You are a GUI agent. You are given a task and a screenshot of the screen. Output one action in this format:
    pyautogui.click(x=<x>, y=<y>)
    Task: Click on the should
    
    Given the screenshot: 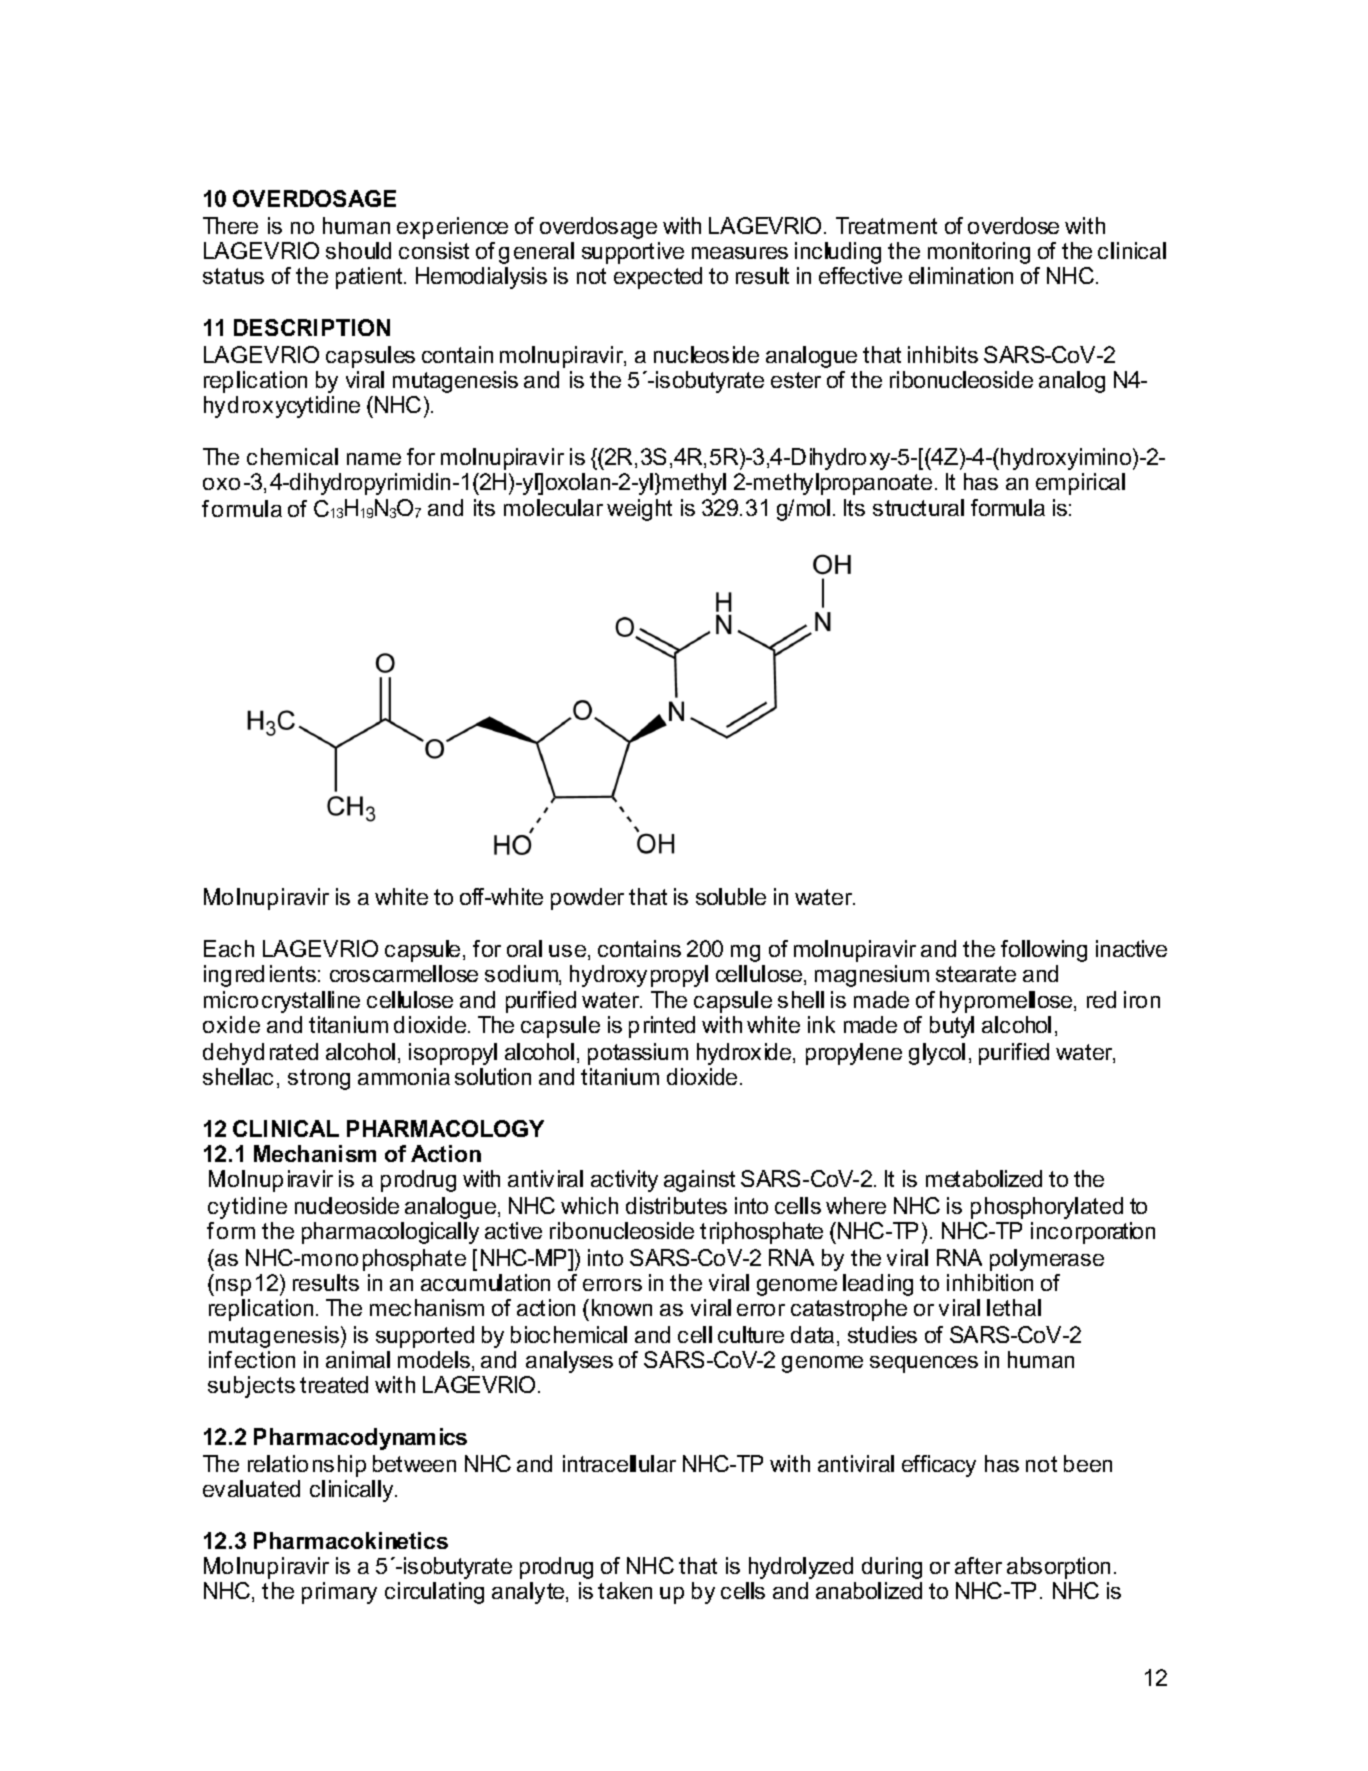 What is the action you would take?
    pyautogui.click(x=358, y=250)
